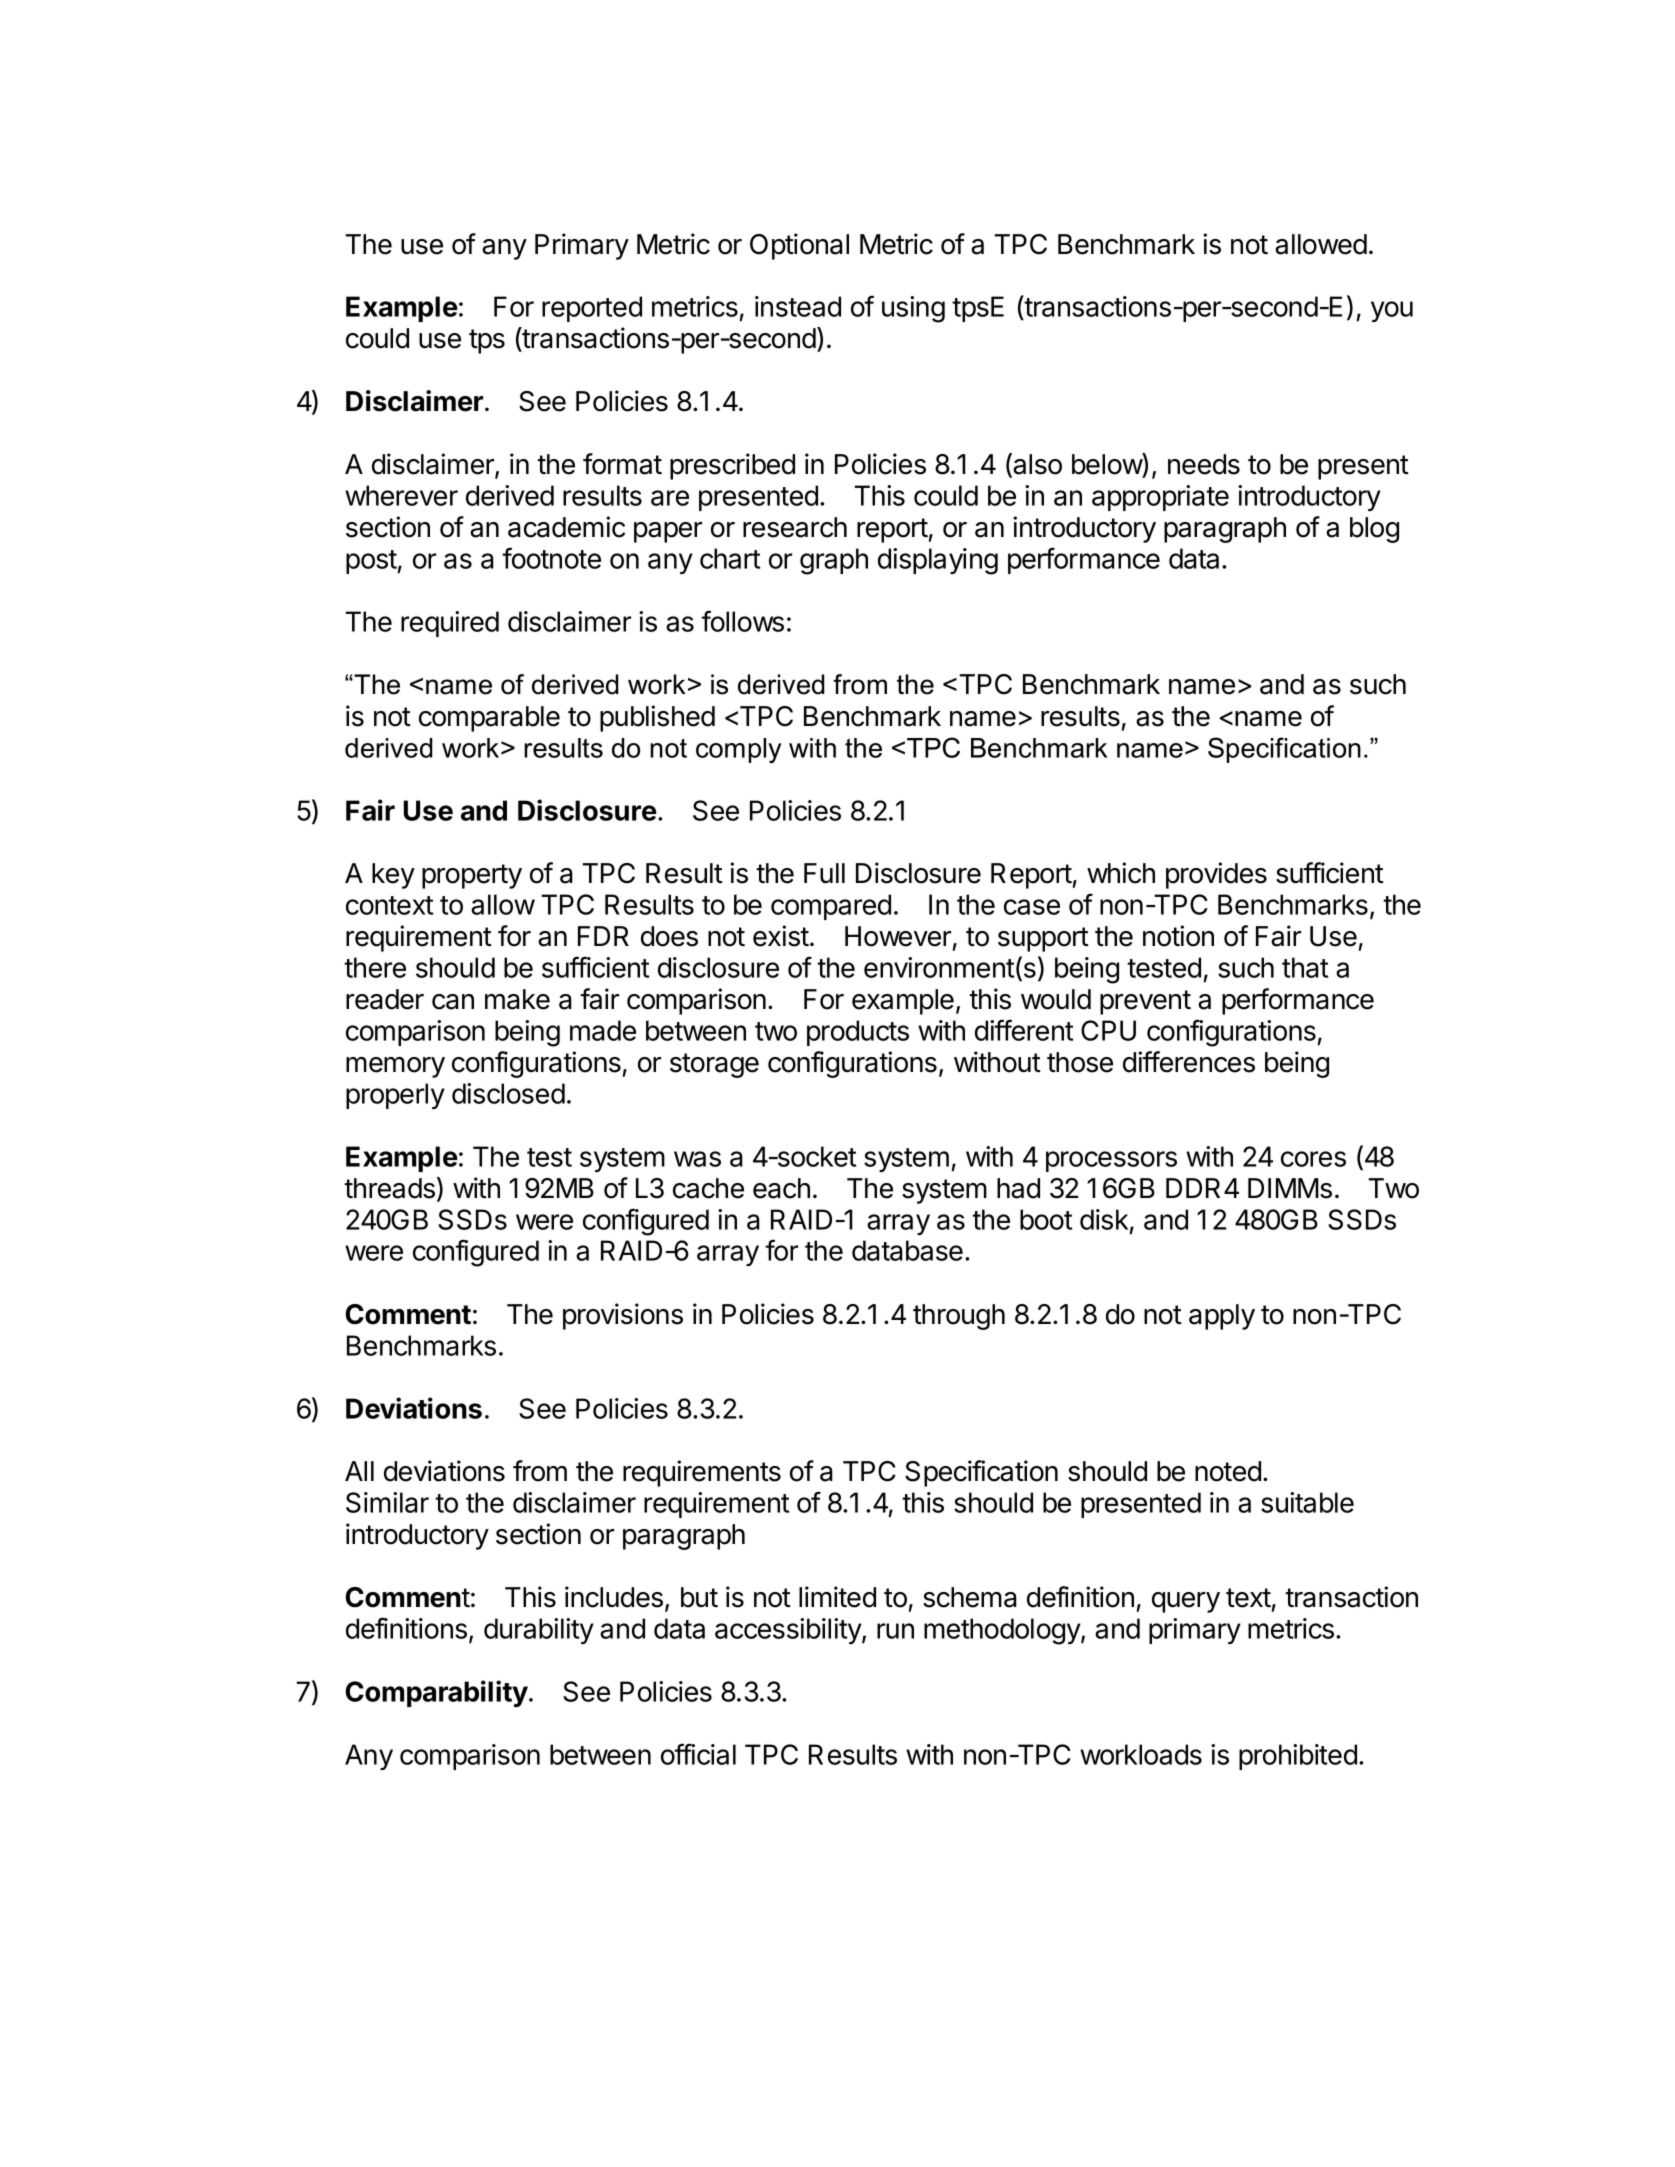  Describe the element at coordinates (517, 999) in the screenshot. I see `make` at that location.
